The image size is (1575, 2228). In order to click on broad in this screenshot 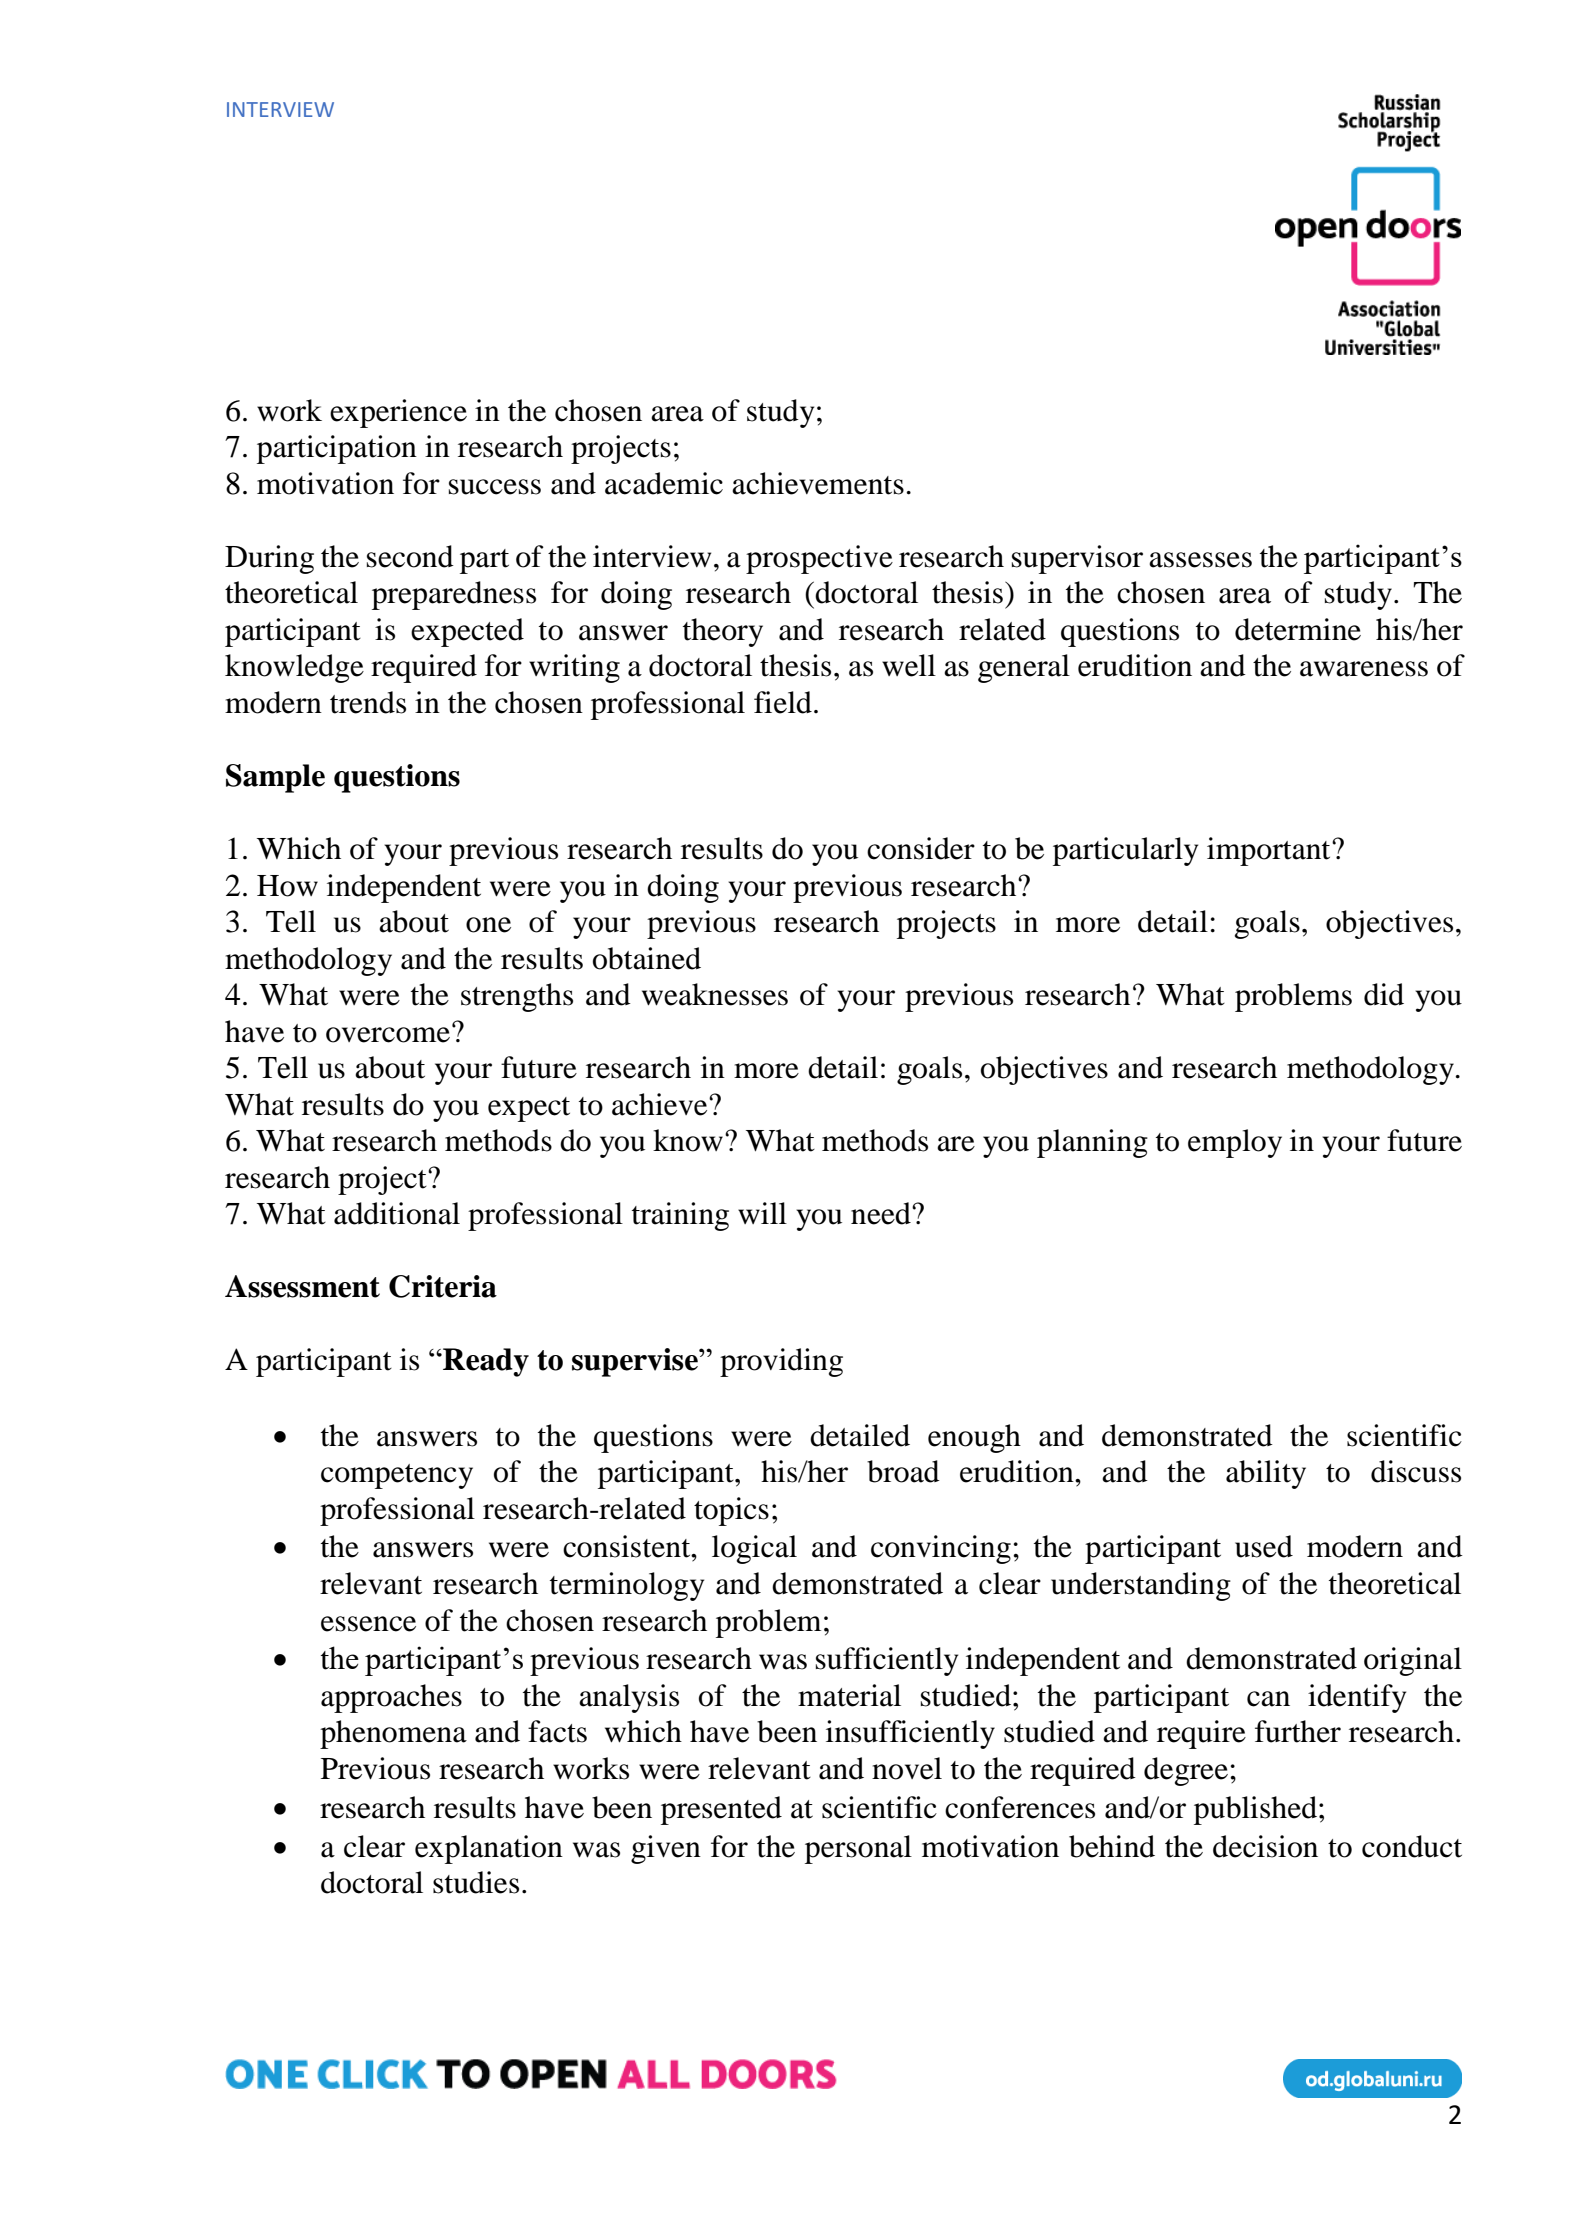, I will do `click(903, 1471)`.
